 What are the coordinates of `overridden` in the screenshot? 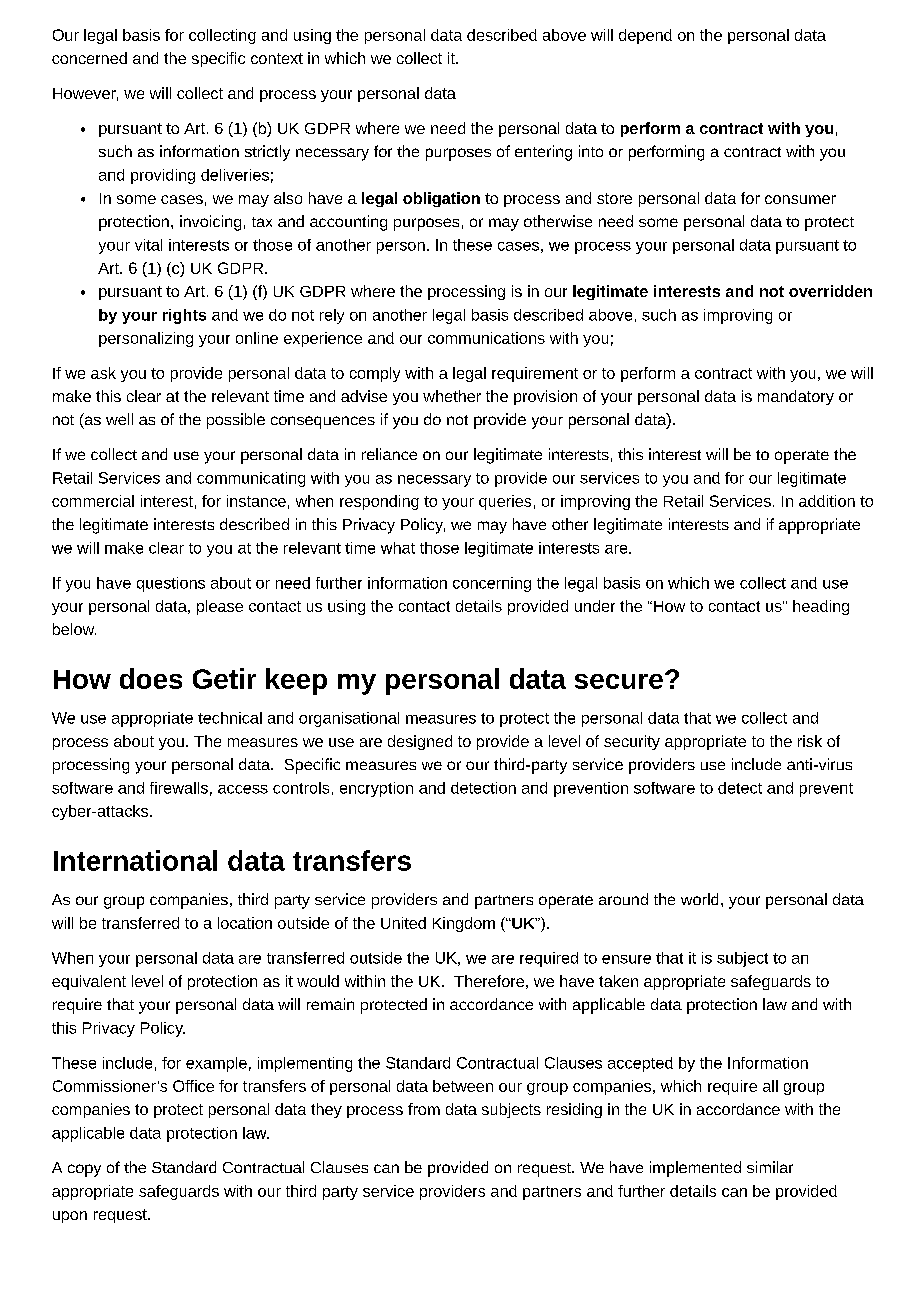 It's located at (830, 291).
